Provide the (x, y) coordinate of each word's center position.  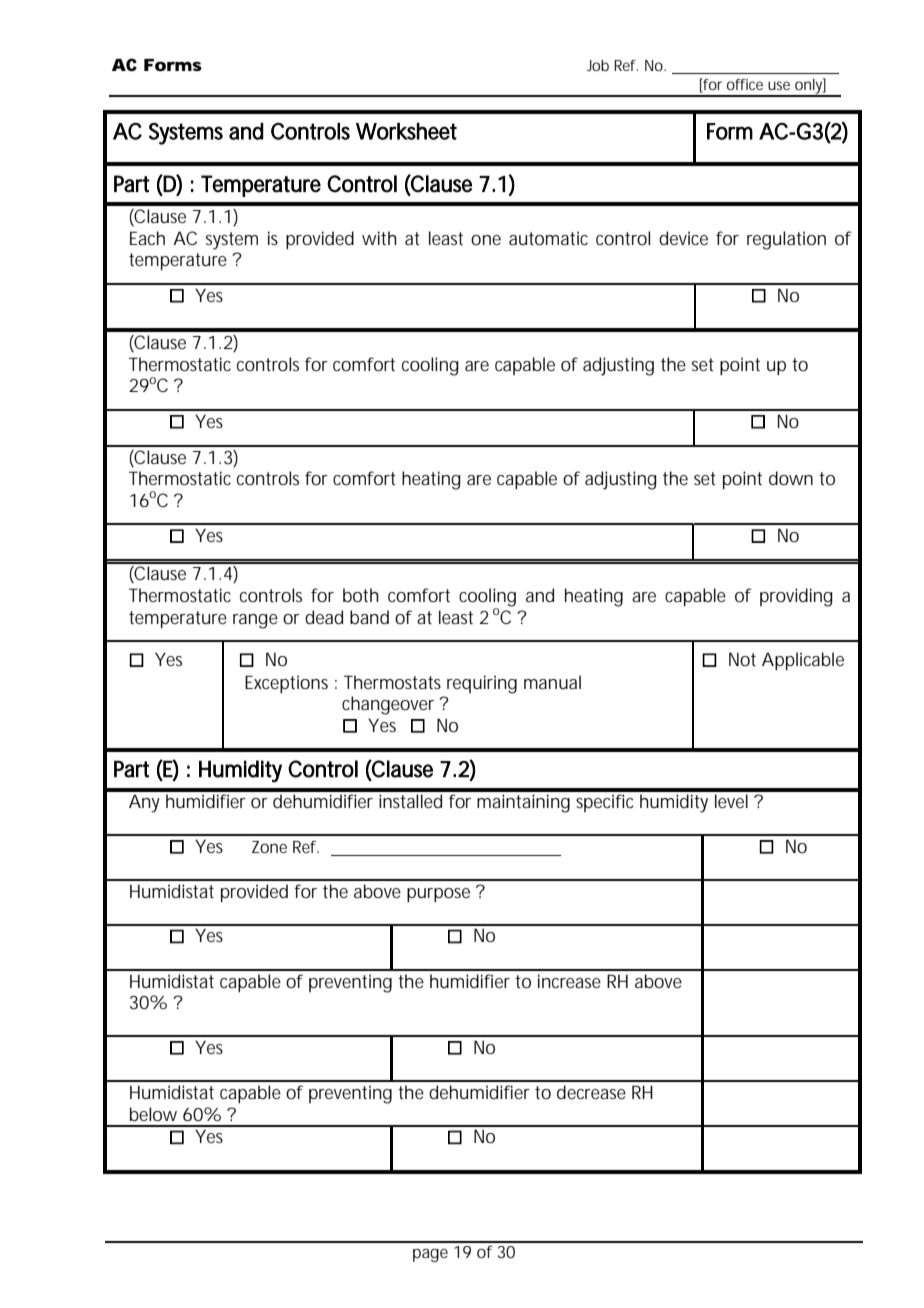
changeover (388, 705)
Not (742, 659)
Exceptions (286, 684)
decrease (591, 1092)
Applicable (803, 661)
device (683, 238)
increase (569, 981)
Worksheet (406, 131)
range (255, 621)
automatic (548, 238)
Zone (269, 847)
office (745, 84)
